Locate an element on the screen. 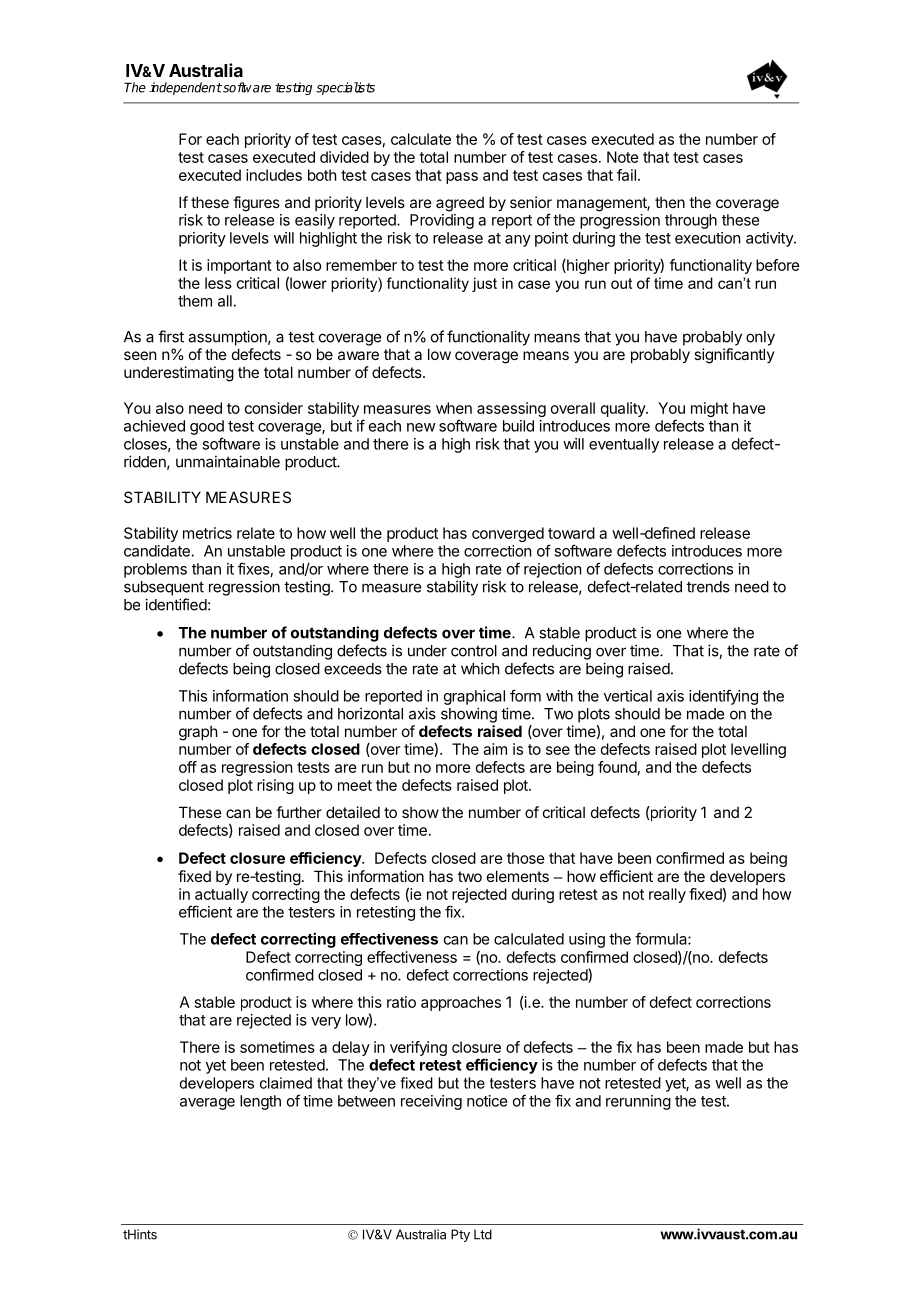 The height and width of the screenshot is (1308, 924). might is located at coordinates (709, 409).
